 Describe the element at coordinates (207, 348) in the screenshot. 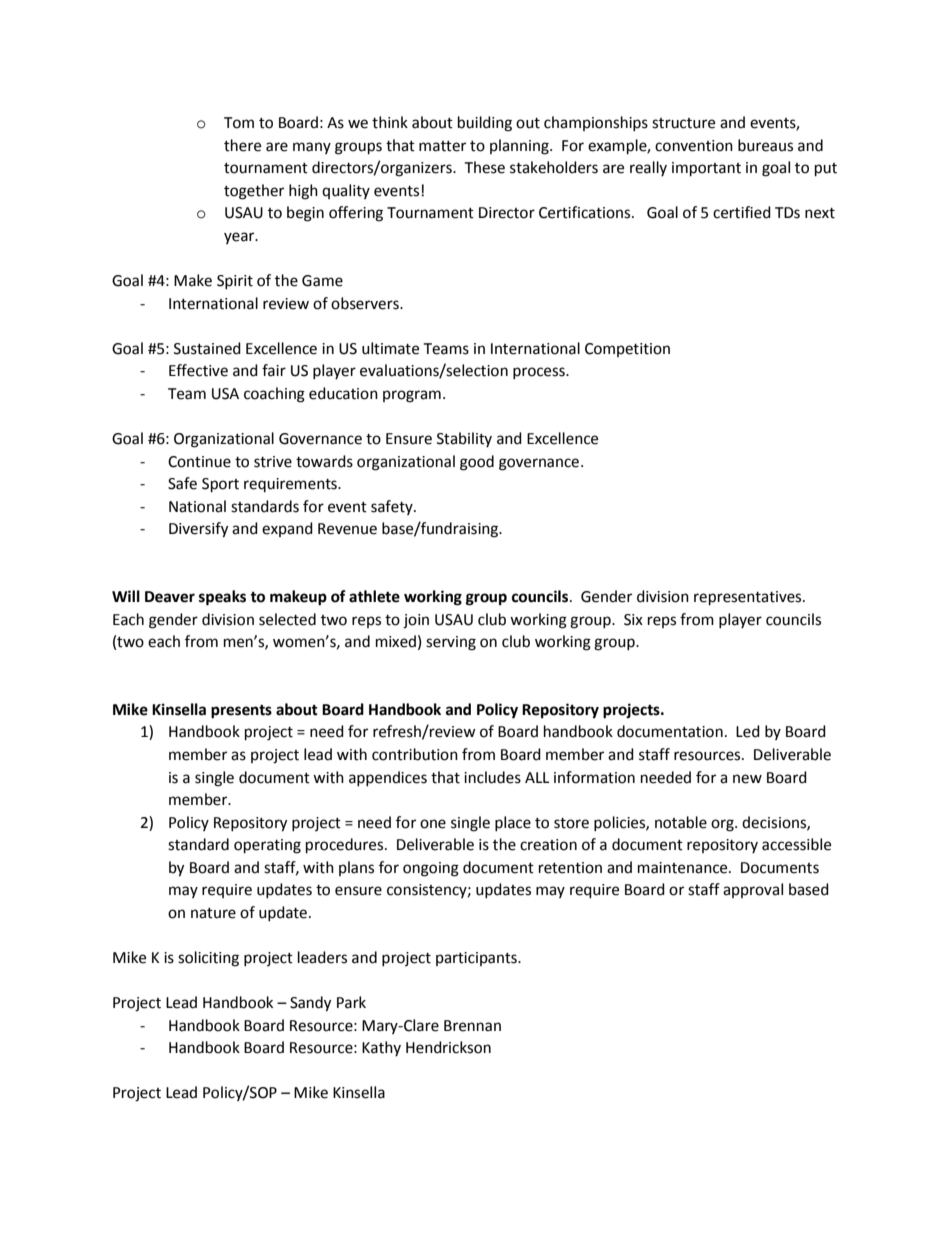

I see `Sustained` at that location.
